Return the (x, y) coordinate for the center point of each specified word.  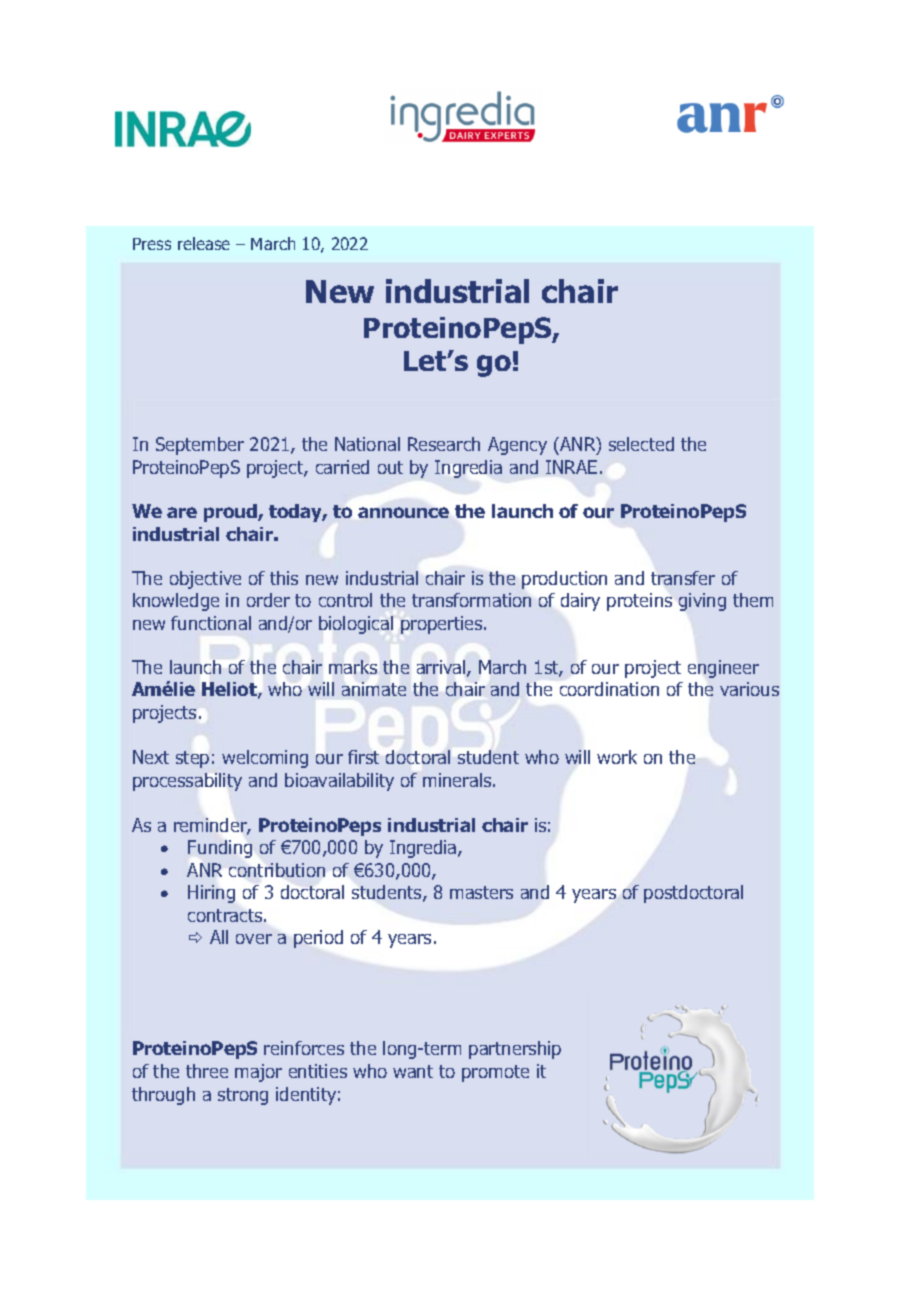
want (413, 1071)
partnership (515, 1050)
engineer (723, 669)
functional (211, 623)
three (207, 1071)
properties (443, 625)
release (204, 243)
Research (444, 444)
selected (641, 444)
